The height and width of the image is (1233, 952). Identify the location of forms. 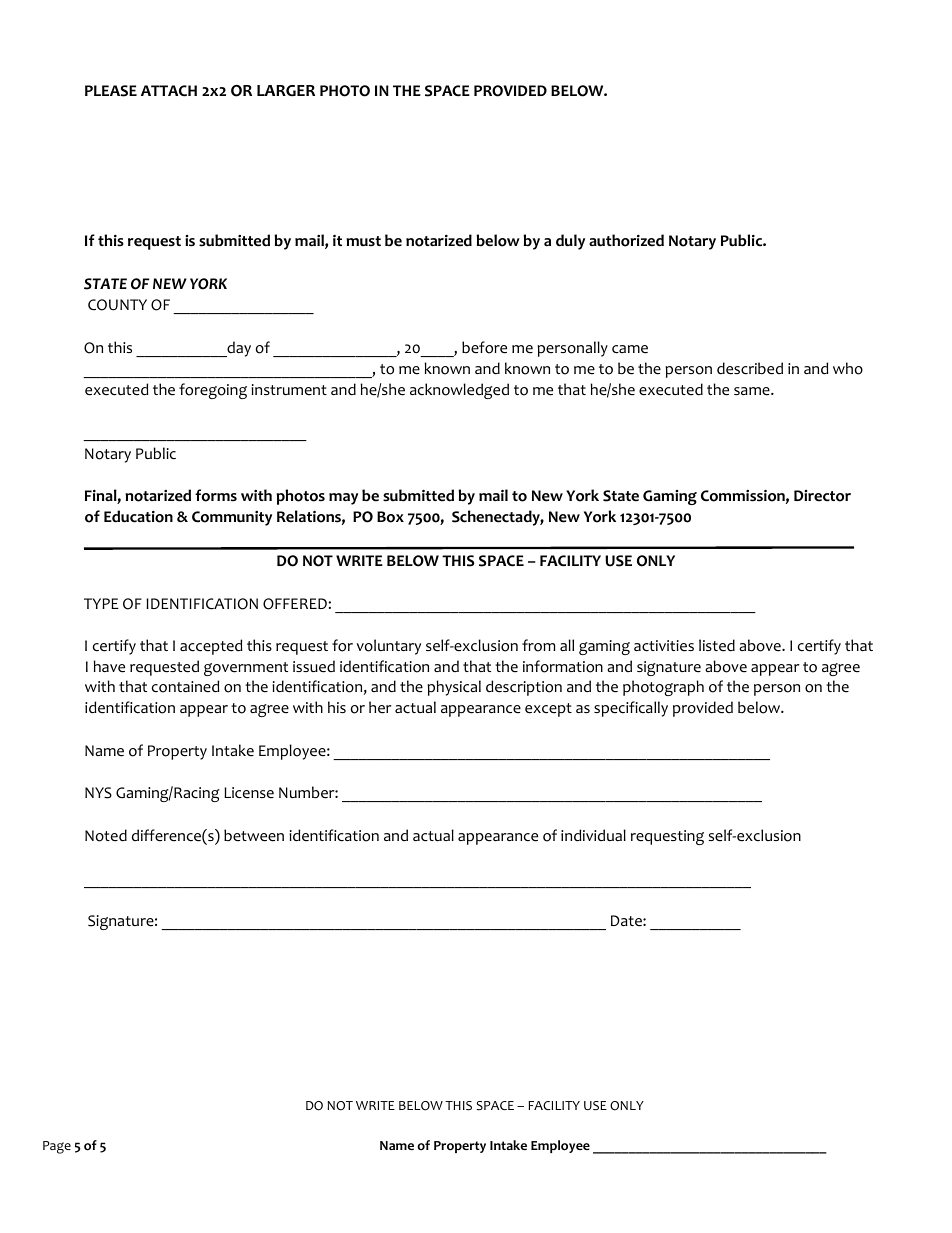
(216, 495).
